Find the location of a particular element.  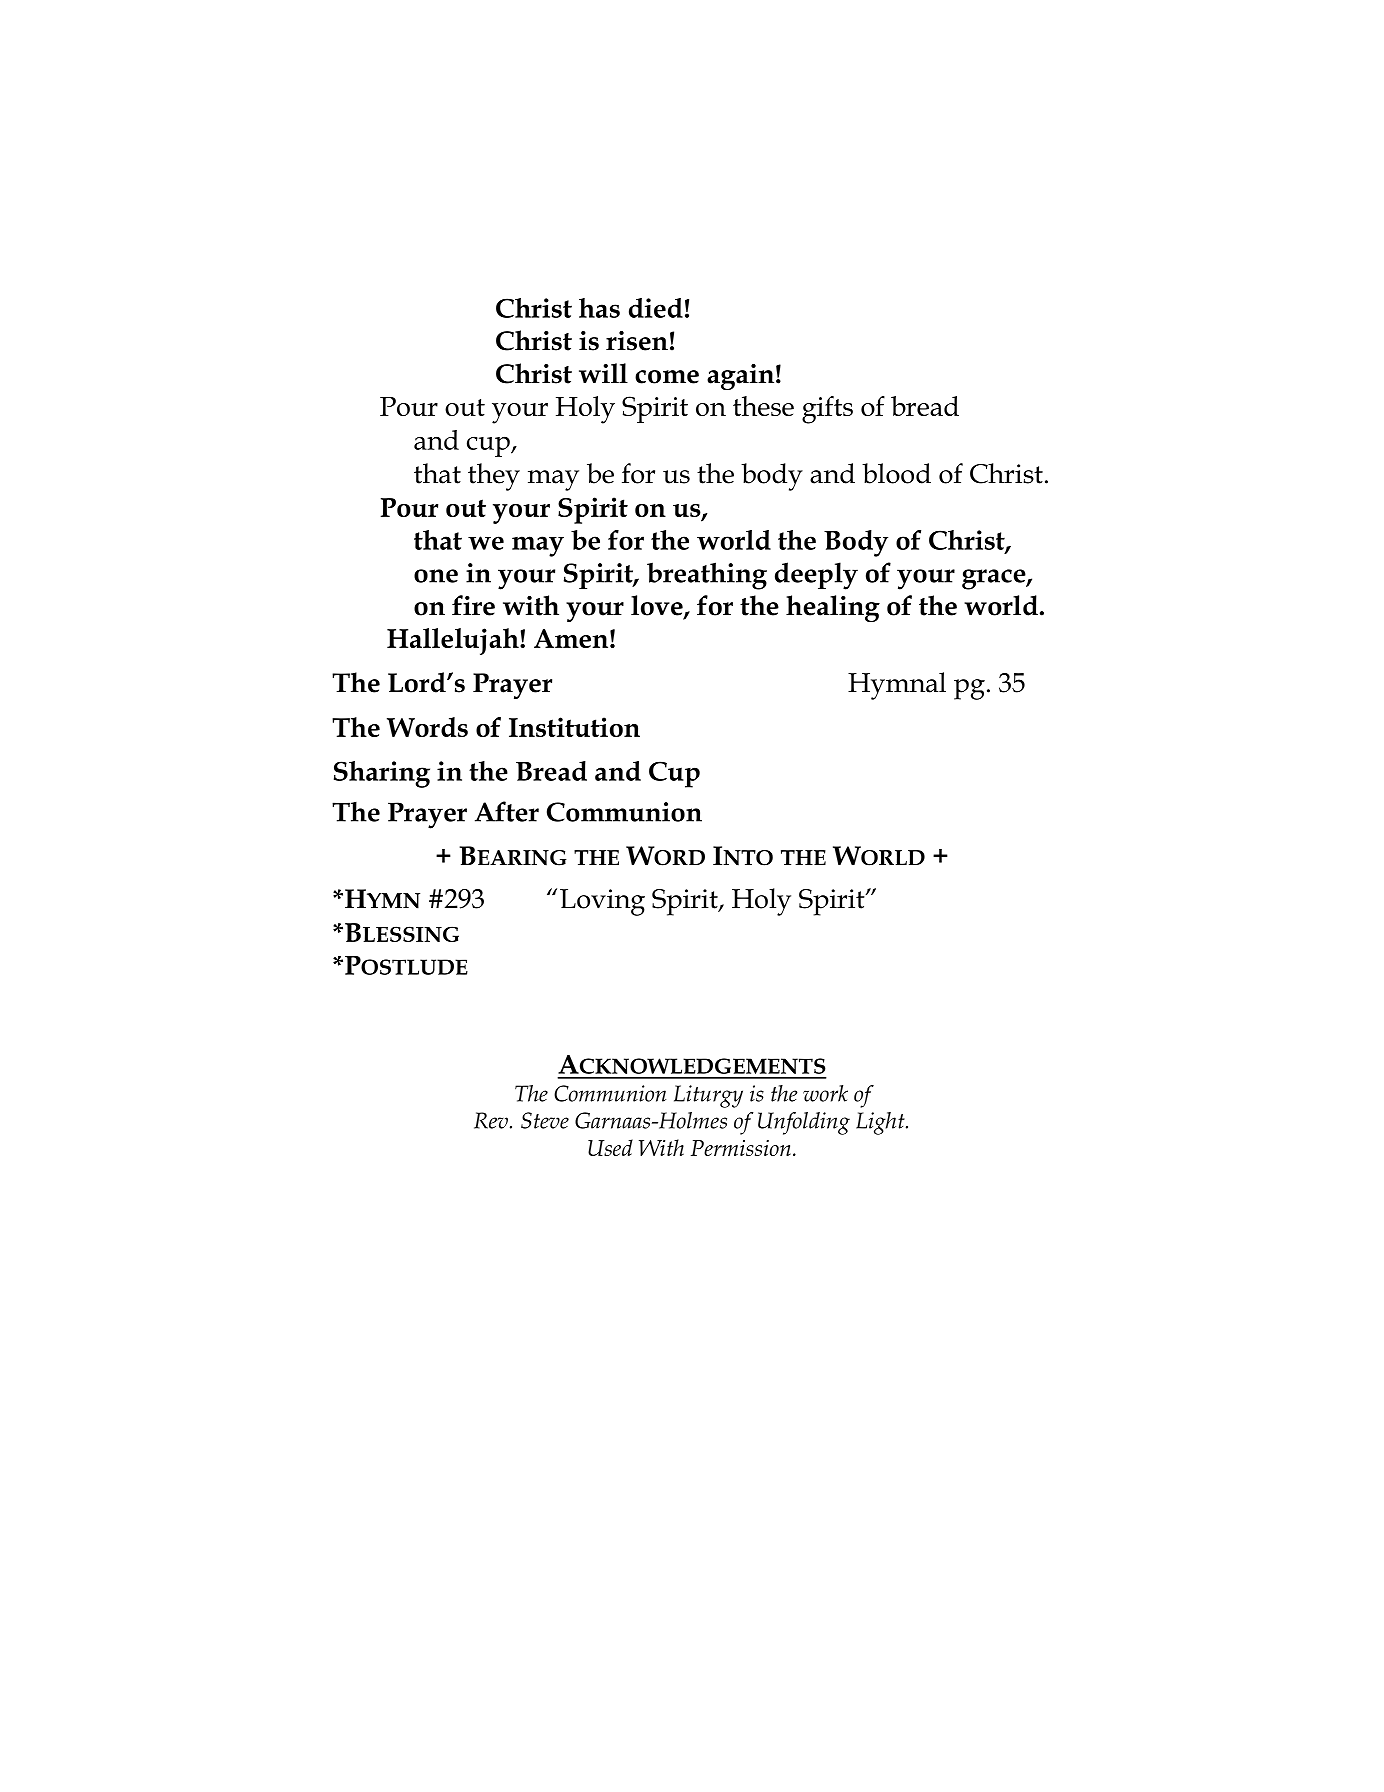

Rev is located at coordinates (491, 1120).
